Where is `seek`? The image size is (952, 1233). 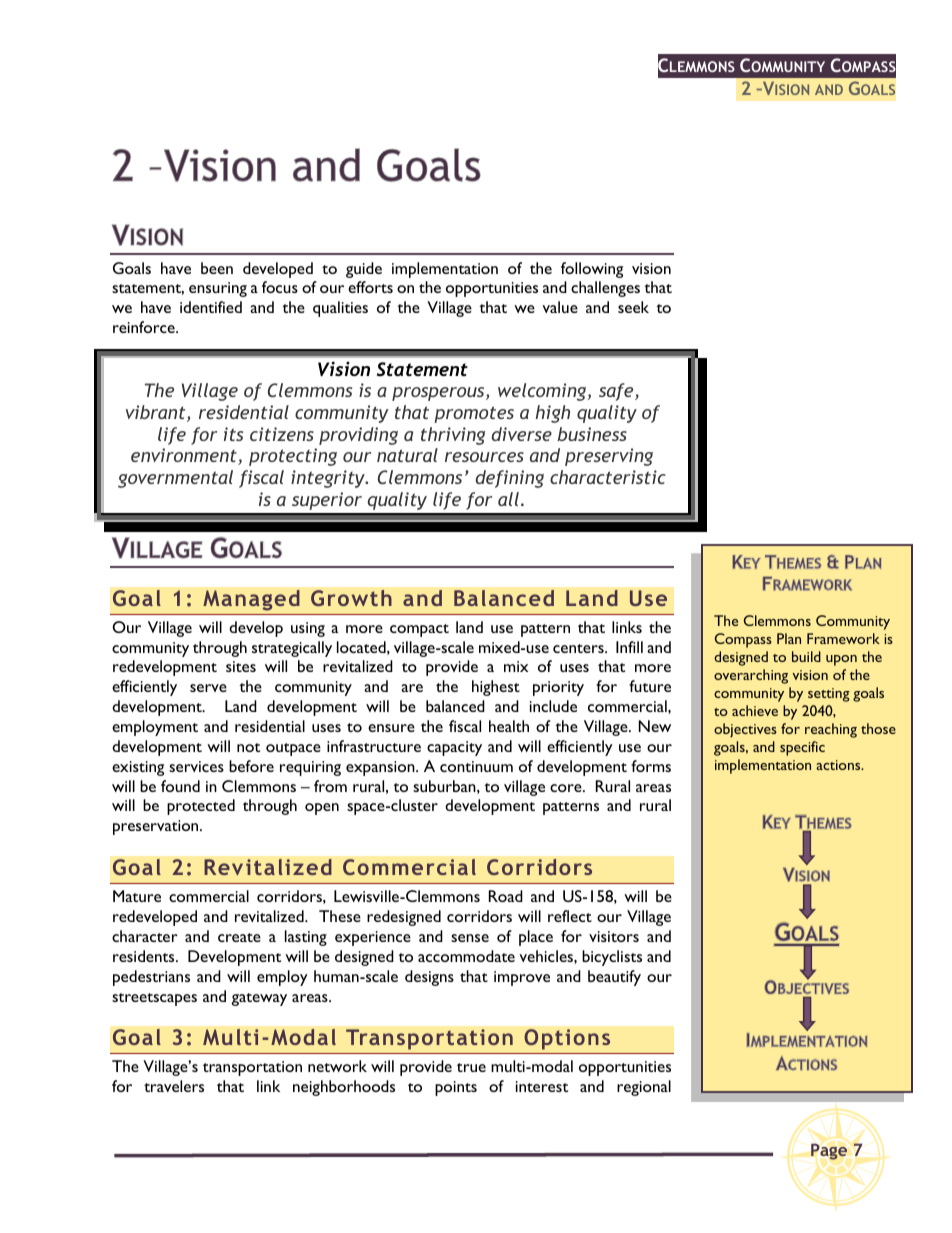 seek is located at coordinates (633, 307).
